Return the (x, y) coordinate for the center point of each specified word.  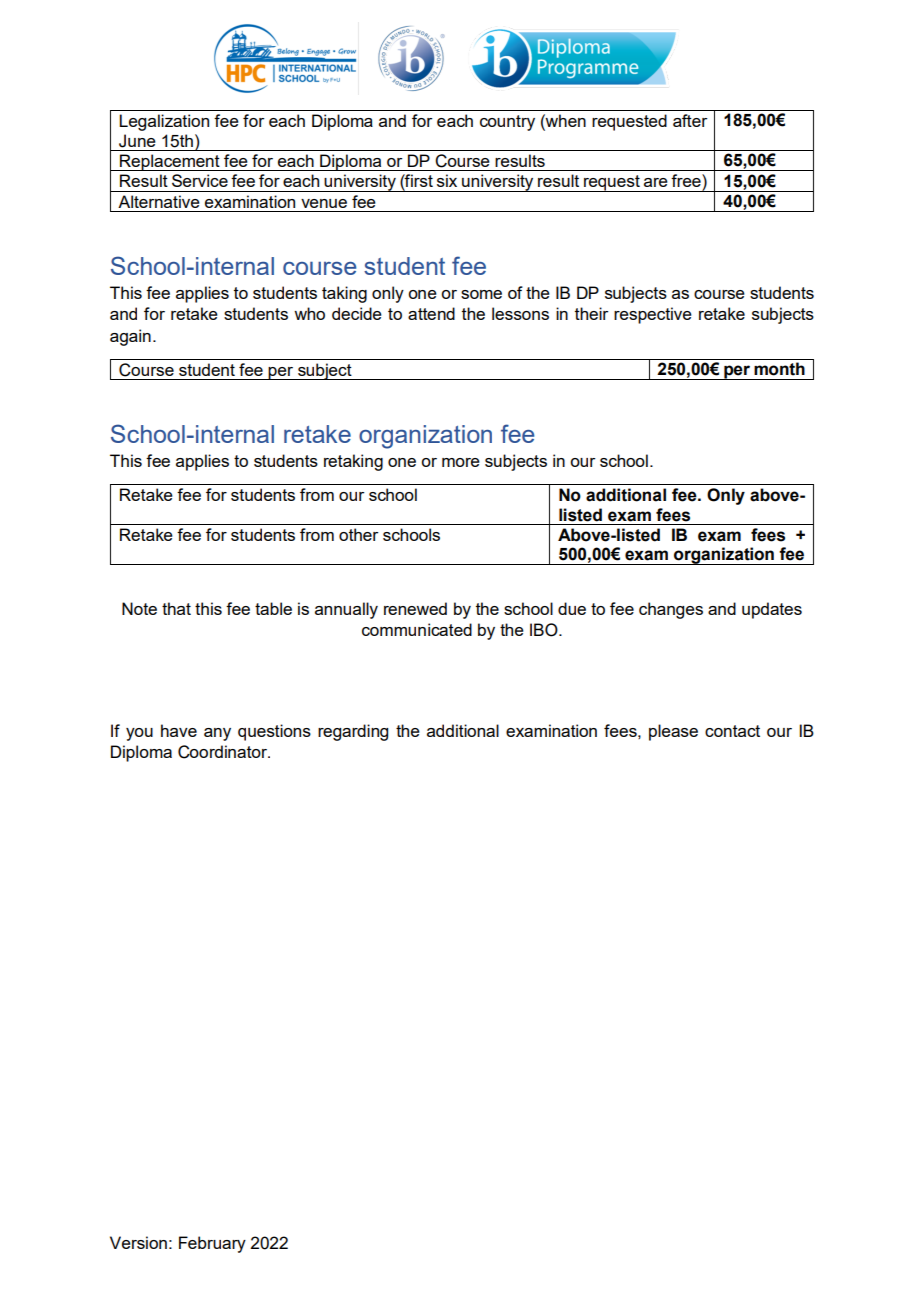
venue (324, 203)
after (690, 120)
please (673, 732)
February (212, 1244)
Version (138, 1242)
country (507, 123)
